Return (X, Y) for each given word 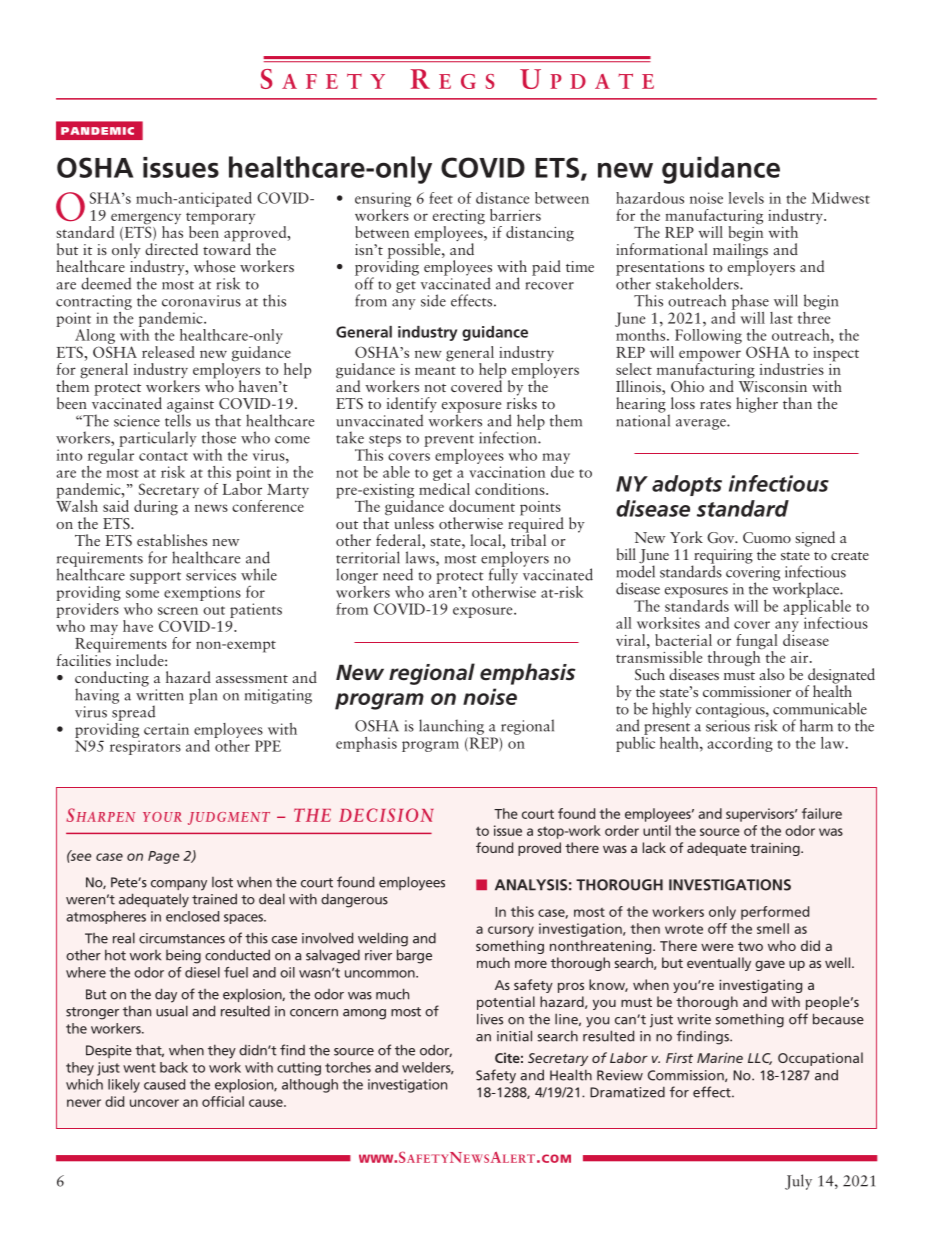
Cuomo (767, 537)
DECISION (386, 815)
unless (414, 523)
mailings (740, 251)
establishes (172, 540)
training (776, 849)
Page (163, 857)
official (223, 1101)
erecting (459, 218)
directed (171, 249)
